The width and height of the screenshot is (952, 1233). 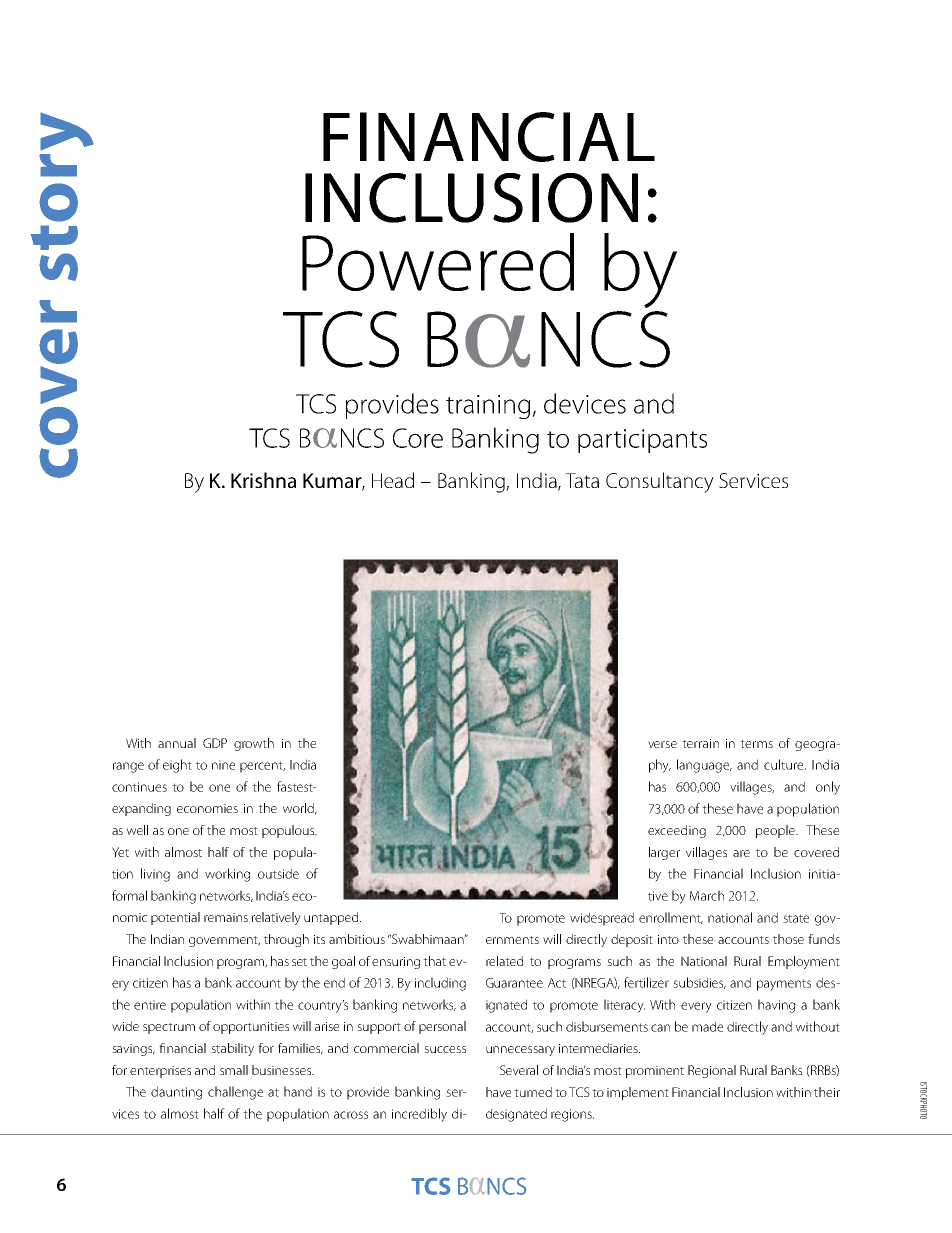 What do you see at coordinates (488, 407) in the screenshot?
I see `training` at bounding box center [488, 407].
